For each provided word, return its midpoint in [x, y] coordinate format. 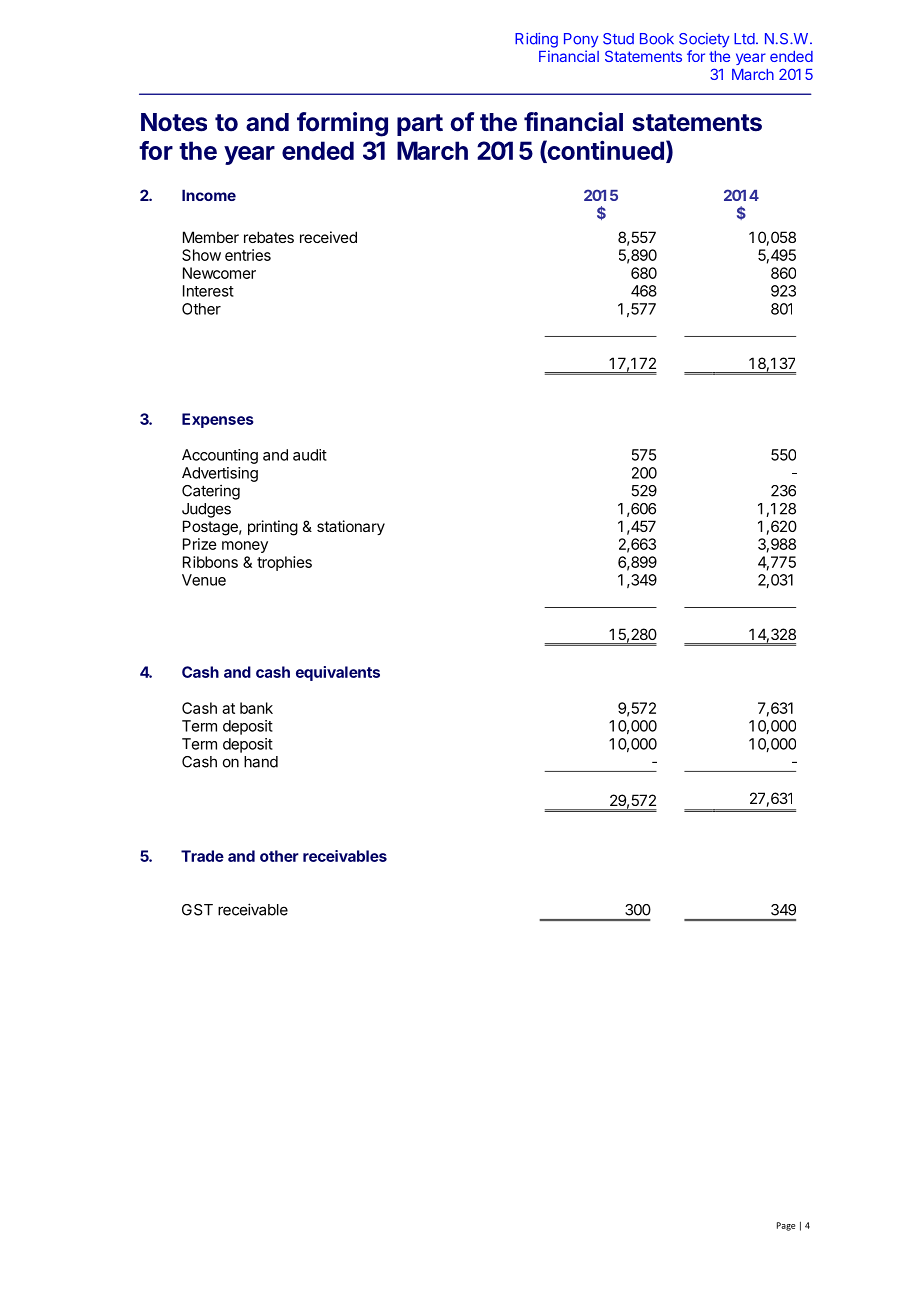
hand [261, 762]
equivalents [338, 673]
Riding [536, 40]
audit [310, 455]
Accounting [220, 456]
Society [704, 40]
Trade [202, 856]
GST [197, 910]
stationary [351, 527]
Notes [174, 122]
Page [786, 1226]
